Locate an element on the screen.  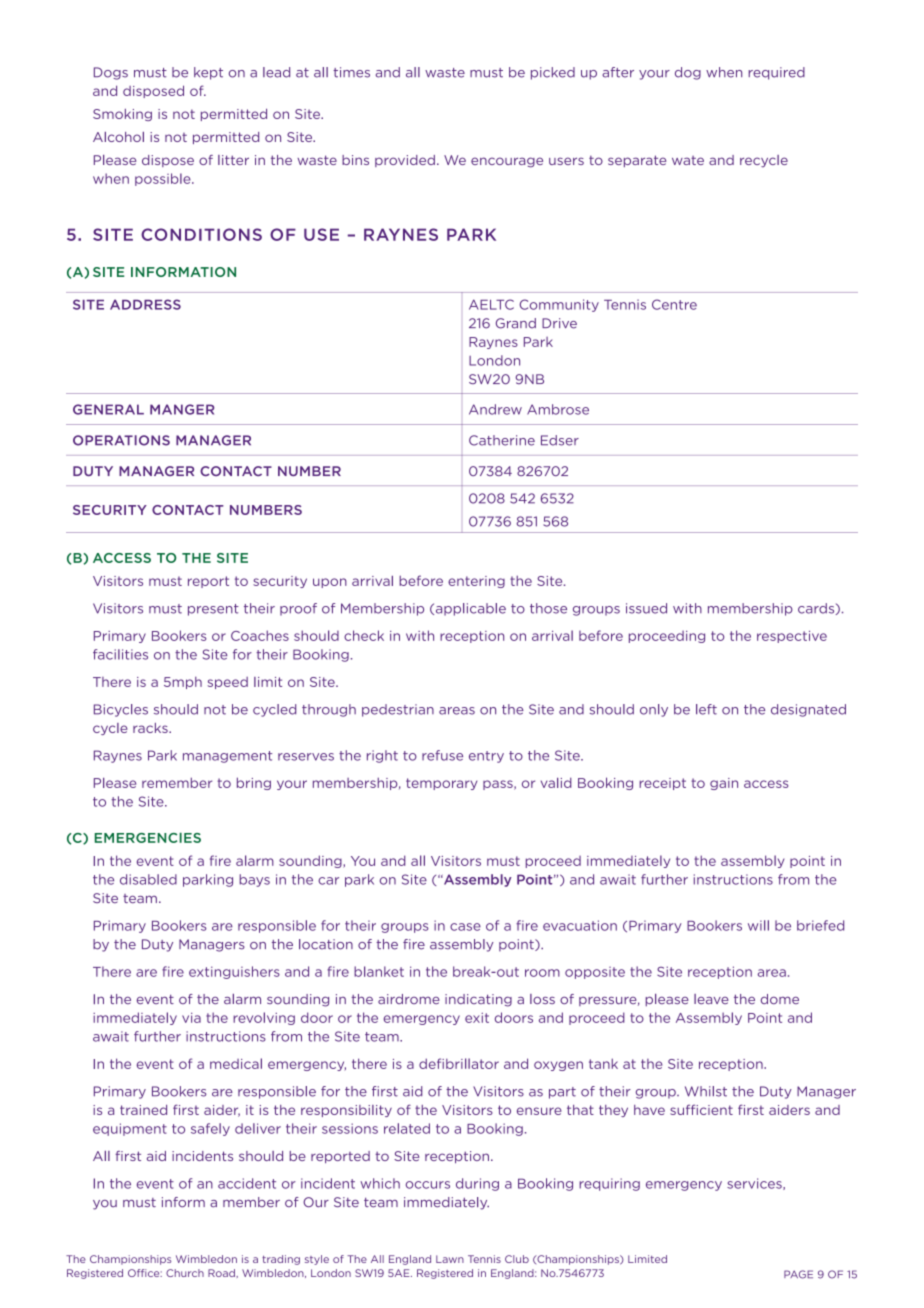
encourage is located at coordinates (507, 162).
